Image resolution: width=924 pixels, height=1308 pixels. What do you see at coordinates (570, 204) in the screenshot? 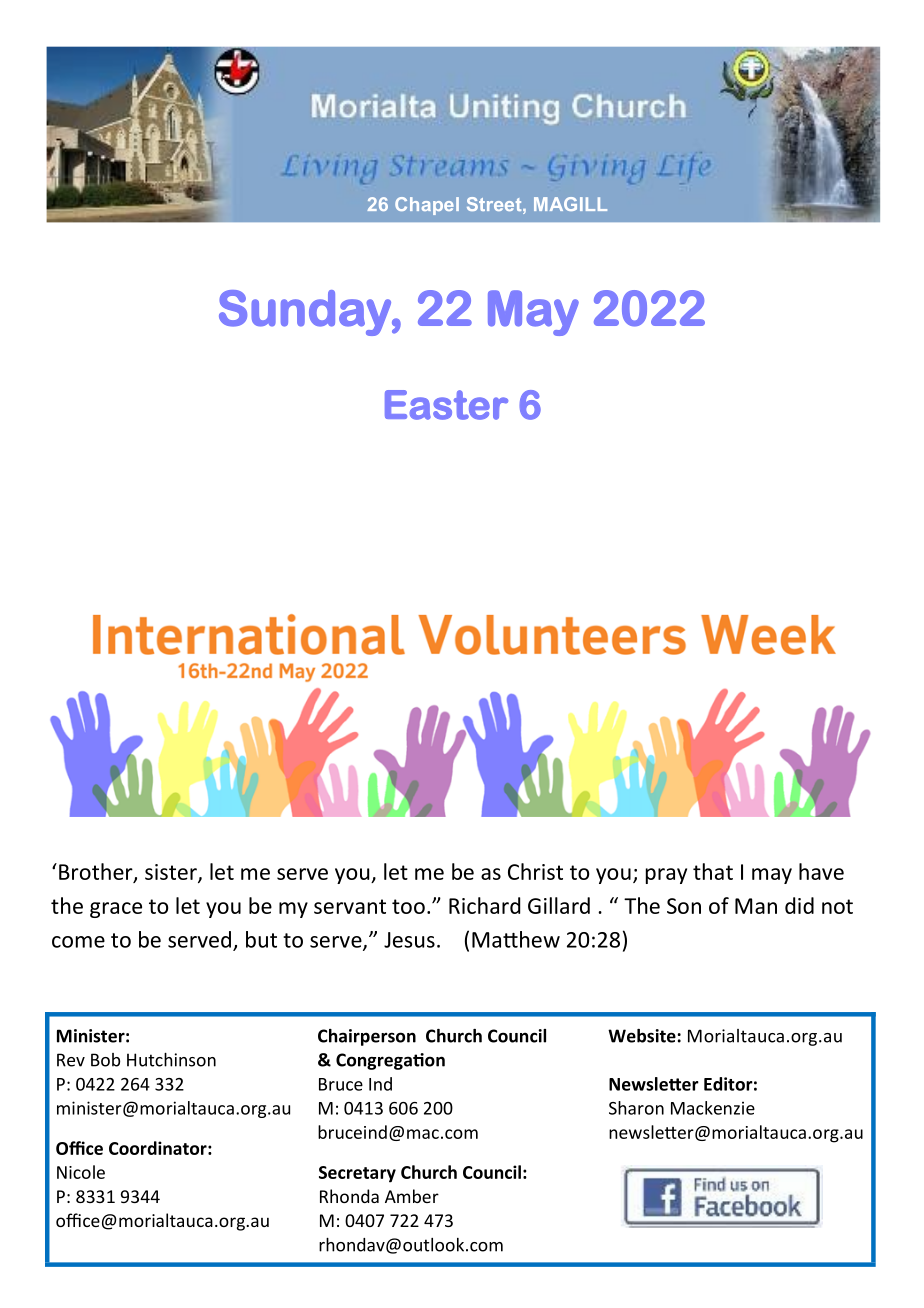
I see `MAGILL` at bounding box center [570, 204].
